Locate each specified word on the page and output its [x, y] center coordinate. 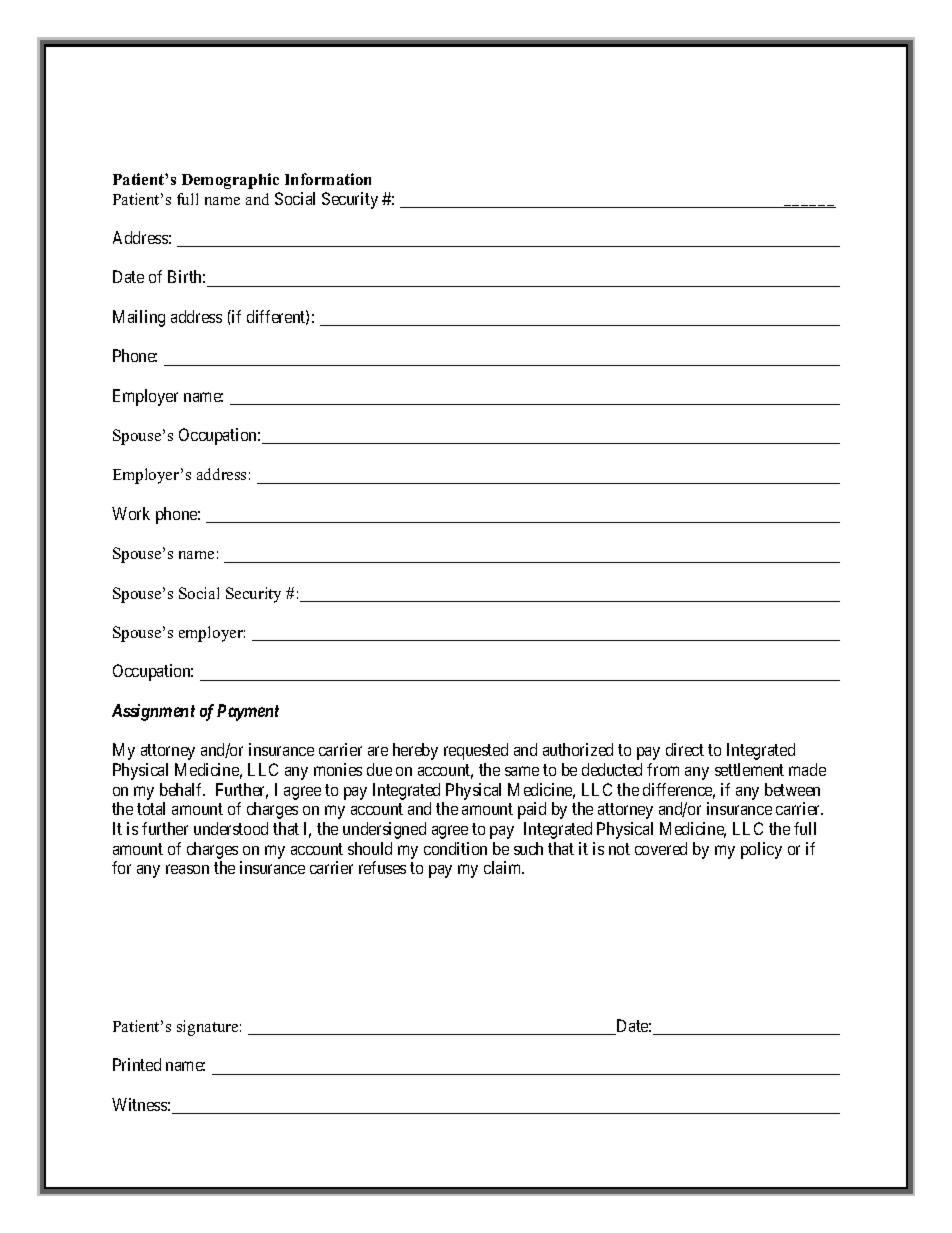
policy [761, 850]
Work [131, 513]
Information [328, 179]
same [522, 771]
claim [504, 867]
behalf [182, 789]
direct [685, 749]
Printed [137, 1064]
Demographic [230, 181]
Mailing [139, 318]
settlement [749, 769]
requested [476, 751]
